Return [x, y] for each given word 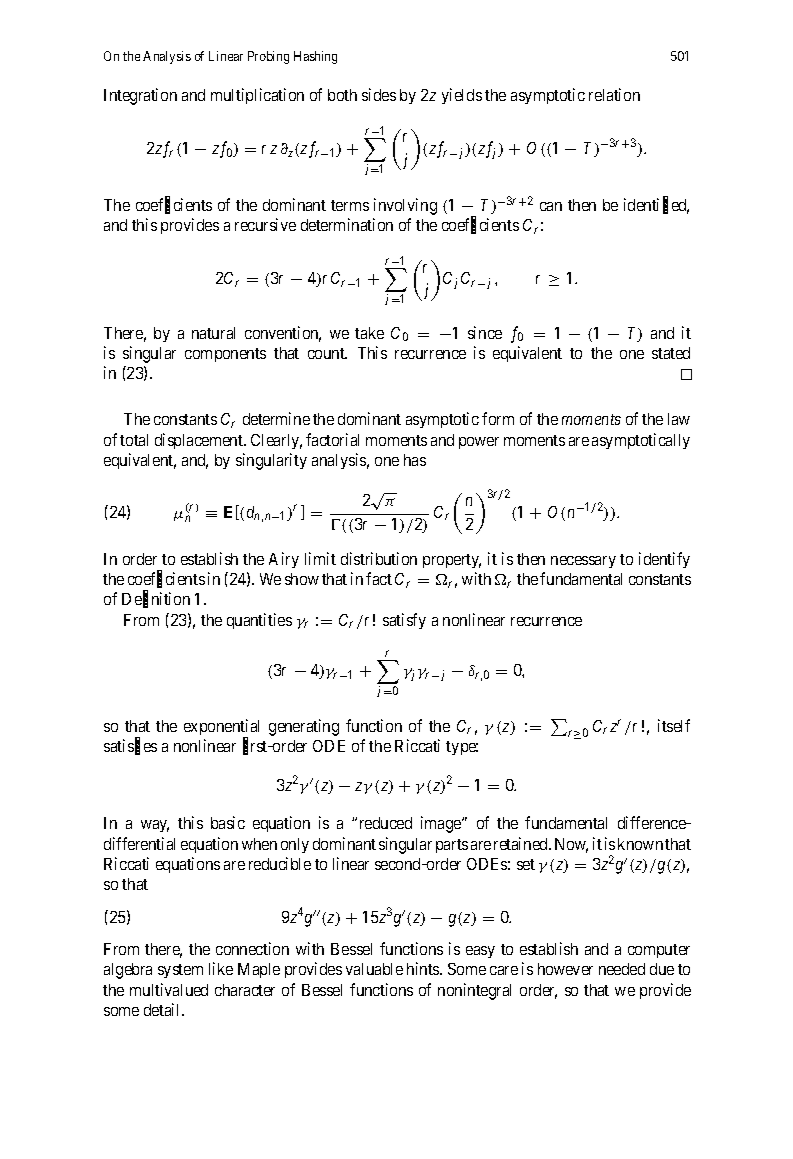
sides [379, 94]
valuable [374, 969]
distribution [379, 558]
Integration [140, 96]
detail [163, 1009]
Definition [156, 600]
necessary [583, 562]
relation [614, 94]
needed [622, 969]
